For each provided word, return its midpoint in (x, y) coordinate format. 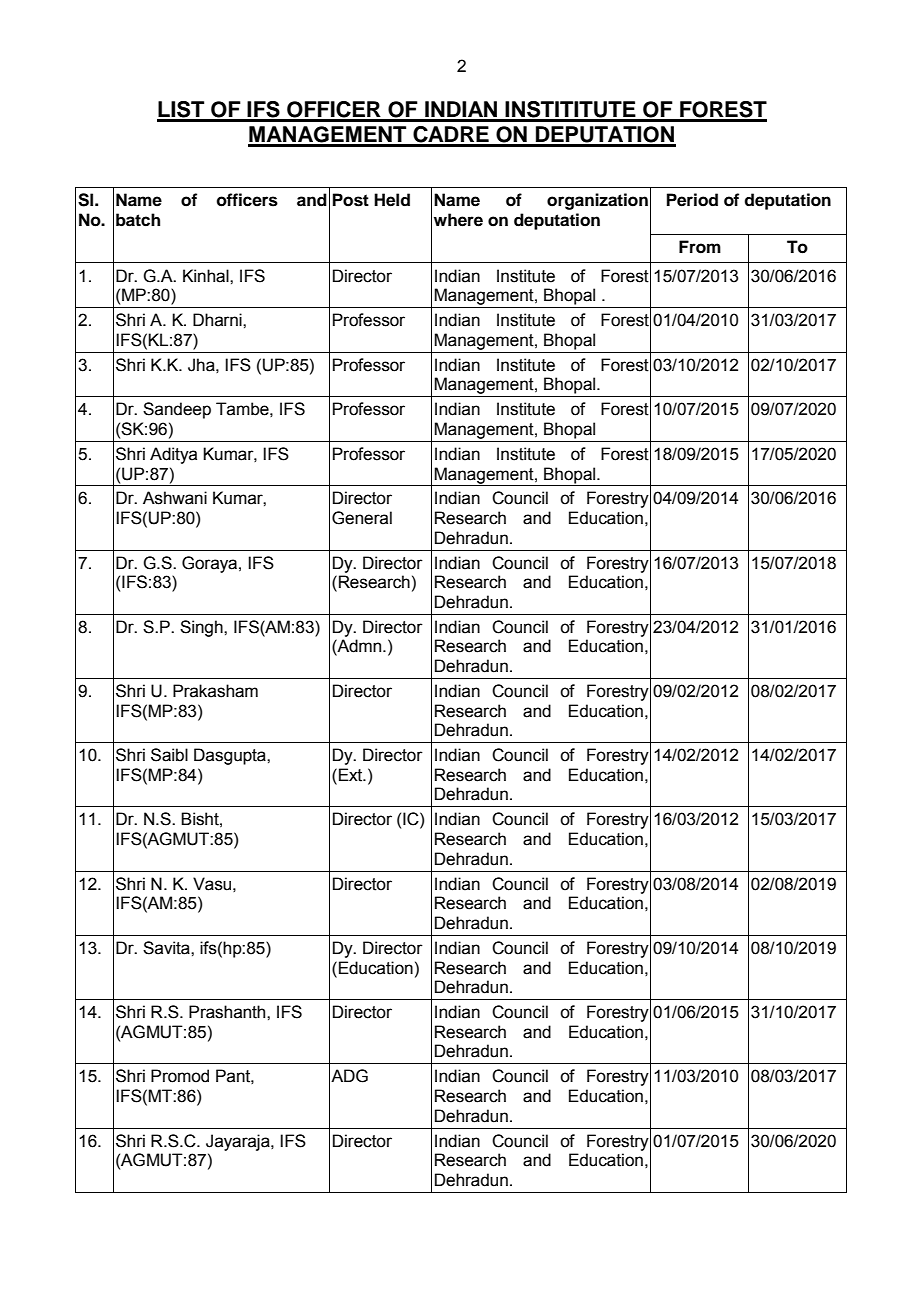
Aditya (173, 455)
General (362, 518)
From (700, 247)
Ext (352, 775)
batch (138, 220)
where (458, 220)
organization (597, 201)
